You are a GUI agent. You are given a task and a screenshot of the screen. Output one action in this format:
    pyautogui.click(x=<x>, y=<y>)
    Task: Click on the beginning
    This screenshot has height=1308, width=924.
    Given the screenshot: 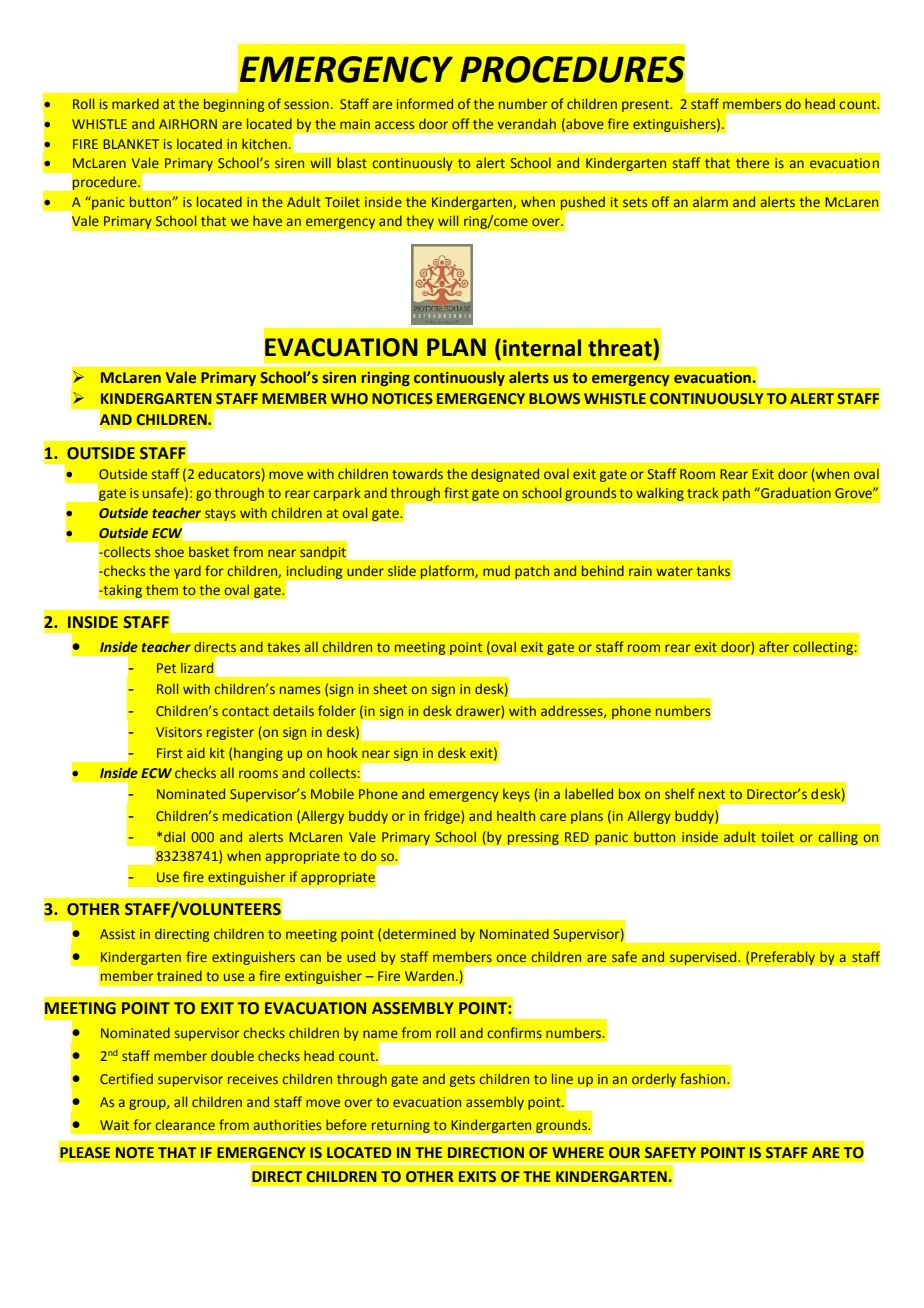 What is the action you would take?
    pyautogui.click(x=234, y=105)
